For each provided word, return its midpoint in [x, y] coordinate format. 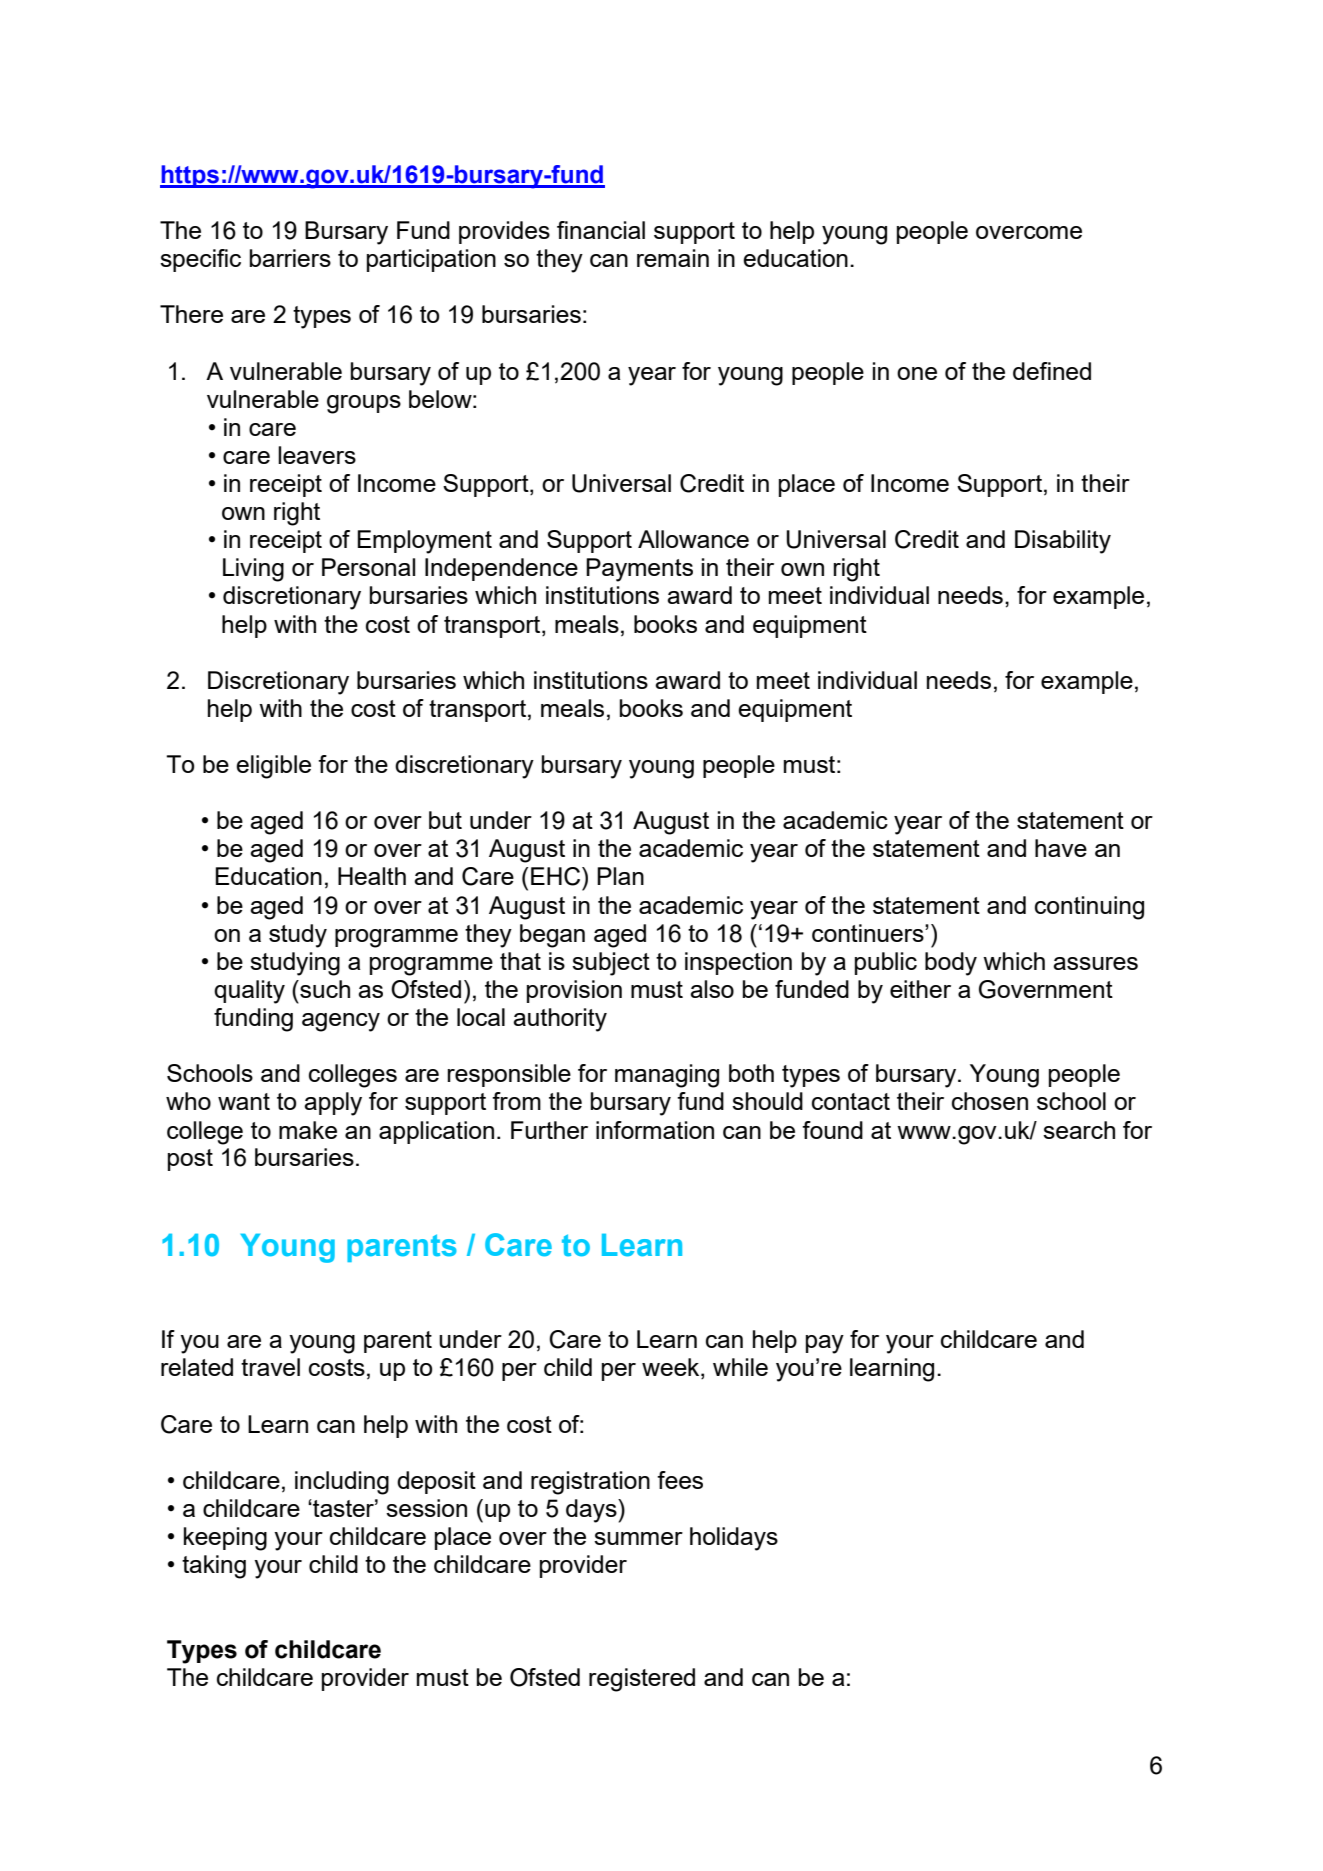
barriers [290, 258]
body [951, 964]
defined [1052, 371]
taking [214, 1567]
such [324, 989]
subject [611, 964]
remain [673, 258]
